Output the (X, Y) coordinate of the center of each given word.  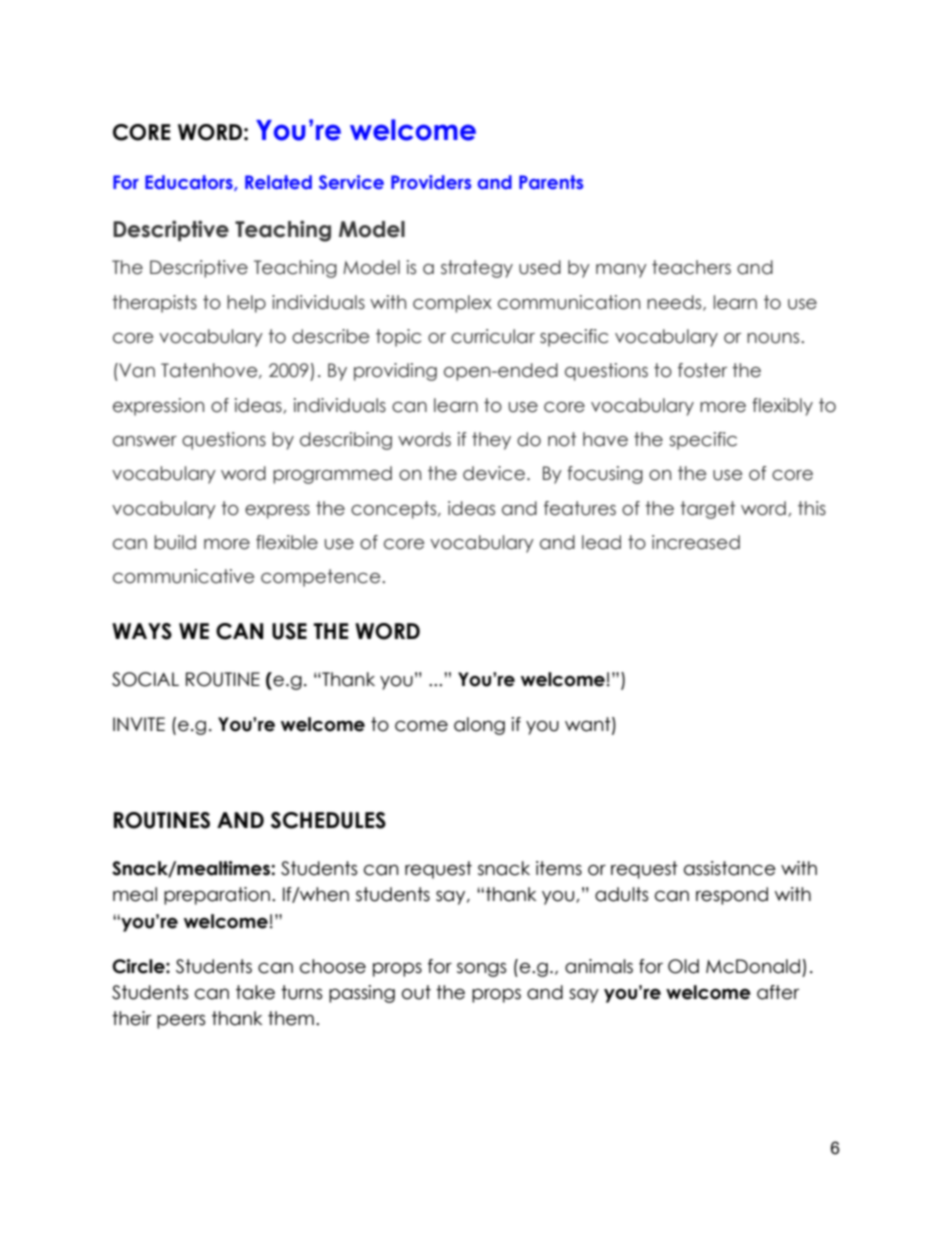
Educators (190, 183)
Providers (431, 182)
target (708, 510)
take (255, 992)
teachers (691, 267)
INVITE (139, 724)
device (494, 473)
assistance (730, 868)
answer (145, 441)
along (479, 726)
